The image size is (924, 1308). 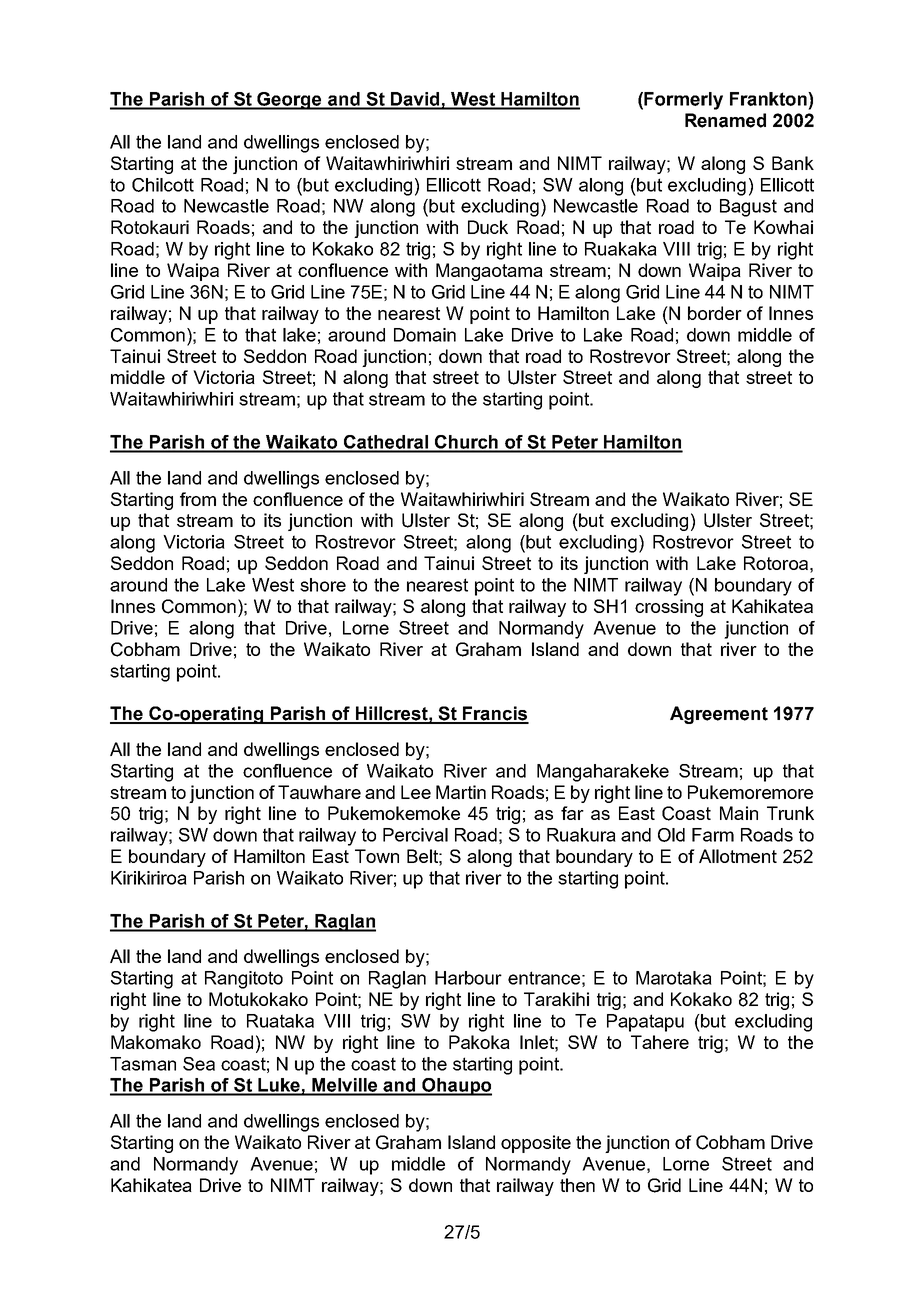 I want to click on Renamed, so click(x=725, y=120).
